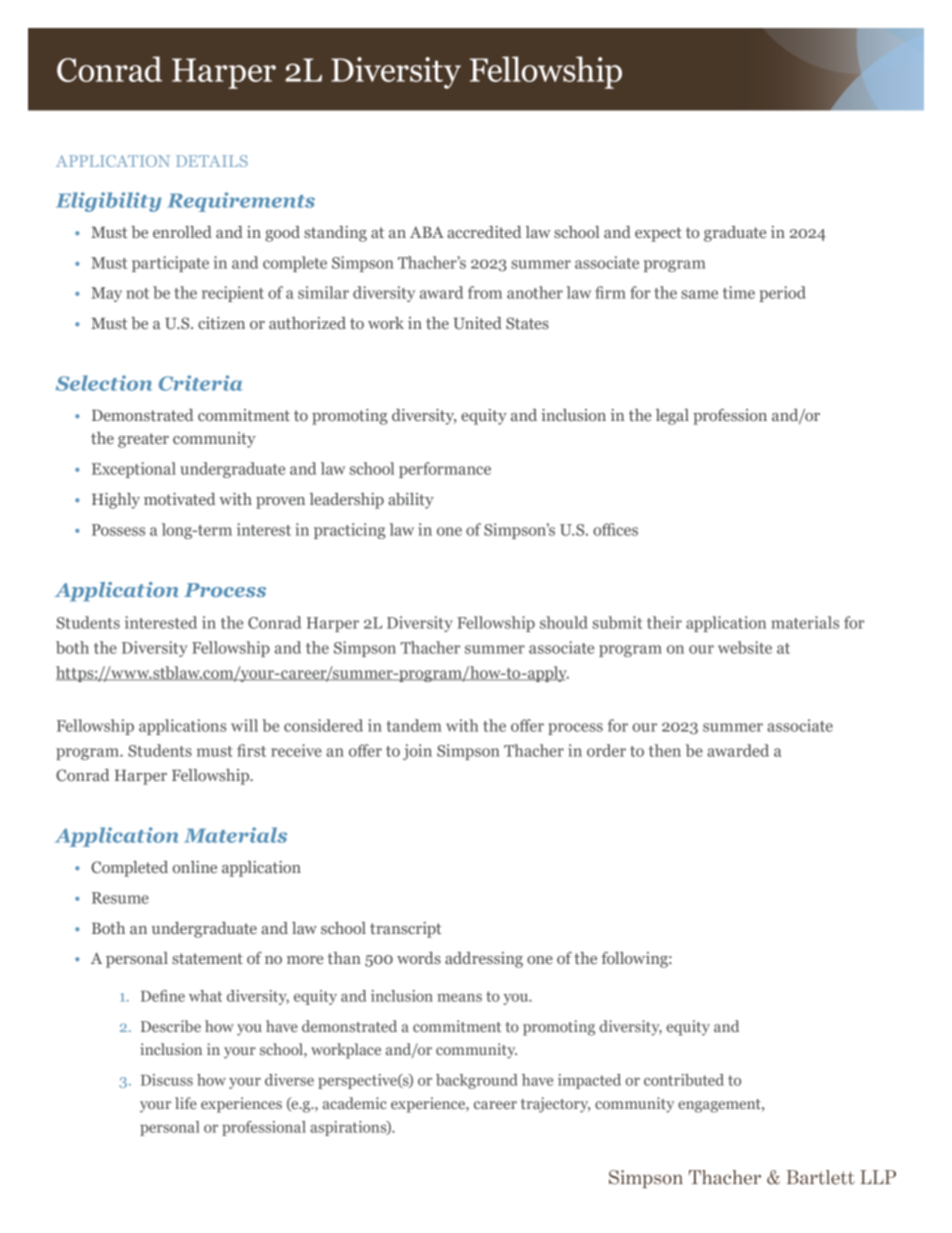 This screenshot has width=952, height=1233. What do you see at coordinates (212, 161) in the screenshot?
I see `DETAILS` at bounding box center [212, 161].
